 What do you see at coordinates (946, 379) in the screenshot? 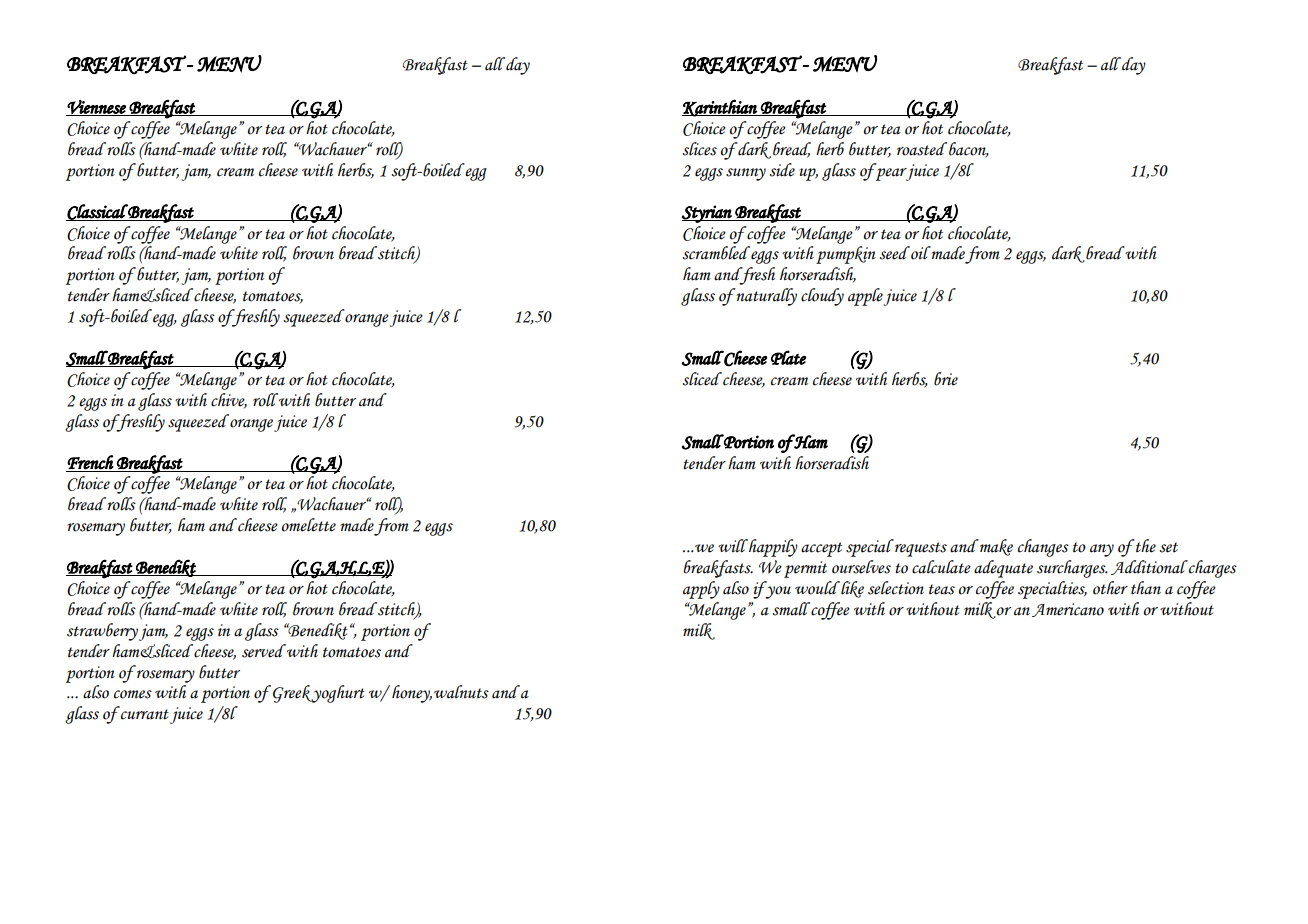
I see `brie` at bounding box center [946, 379].
